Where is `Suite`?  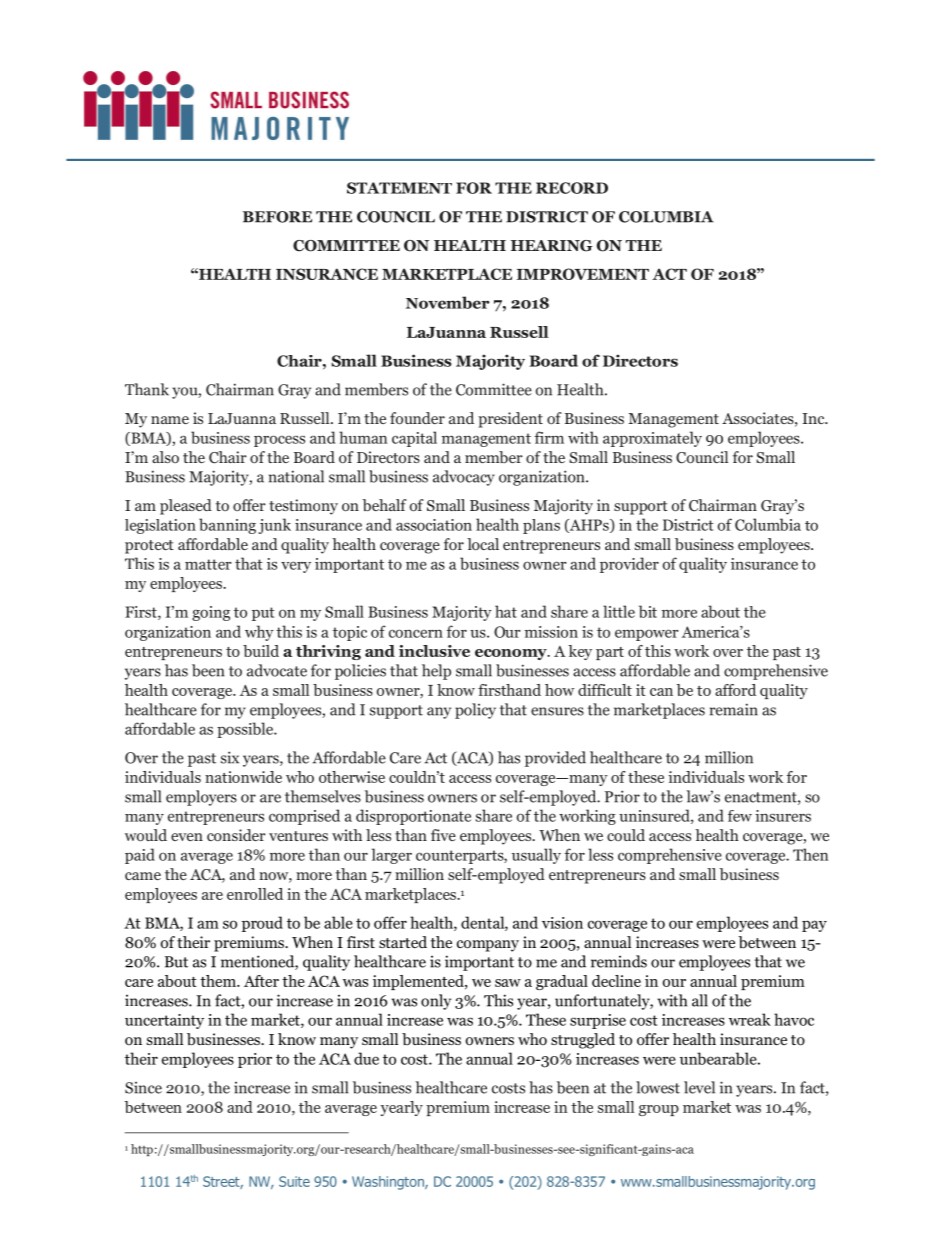 Suite is located at coordinates (294, 1181).
